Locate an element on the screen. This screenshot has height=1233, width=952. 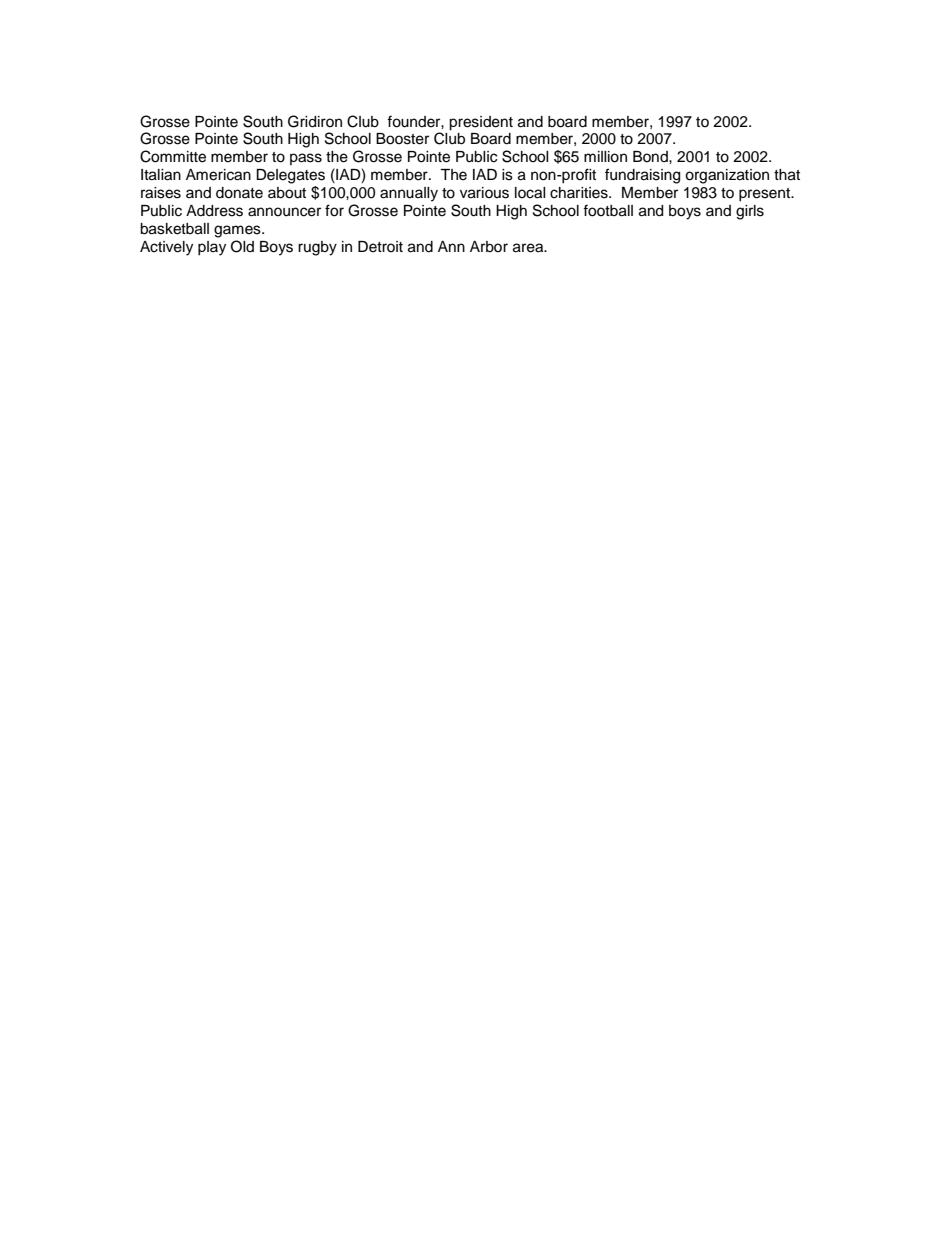
million is located at coordinates (605, 157).
